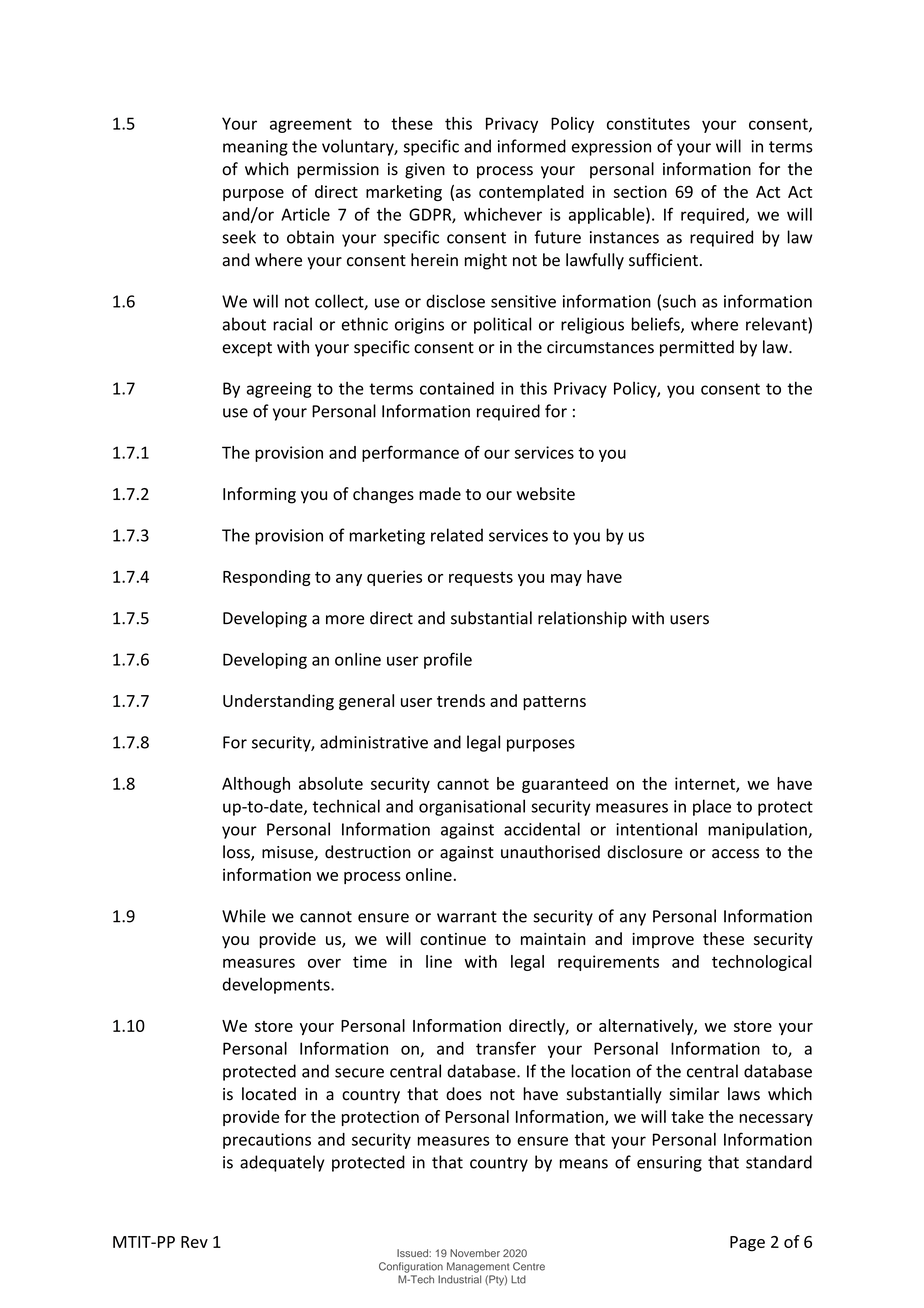 The image size is (924, 1308). What do you see at coordinates (194, 1242) in the image?
I see `Rev` at bounding box center [194, 1242].
